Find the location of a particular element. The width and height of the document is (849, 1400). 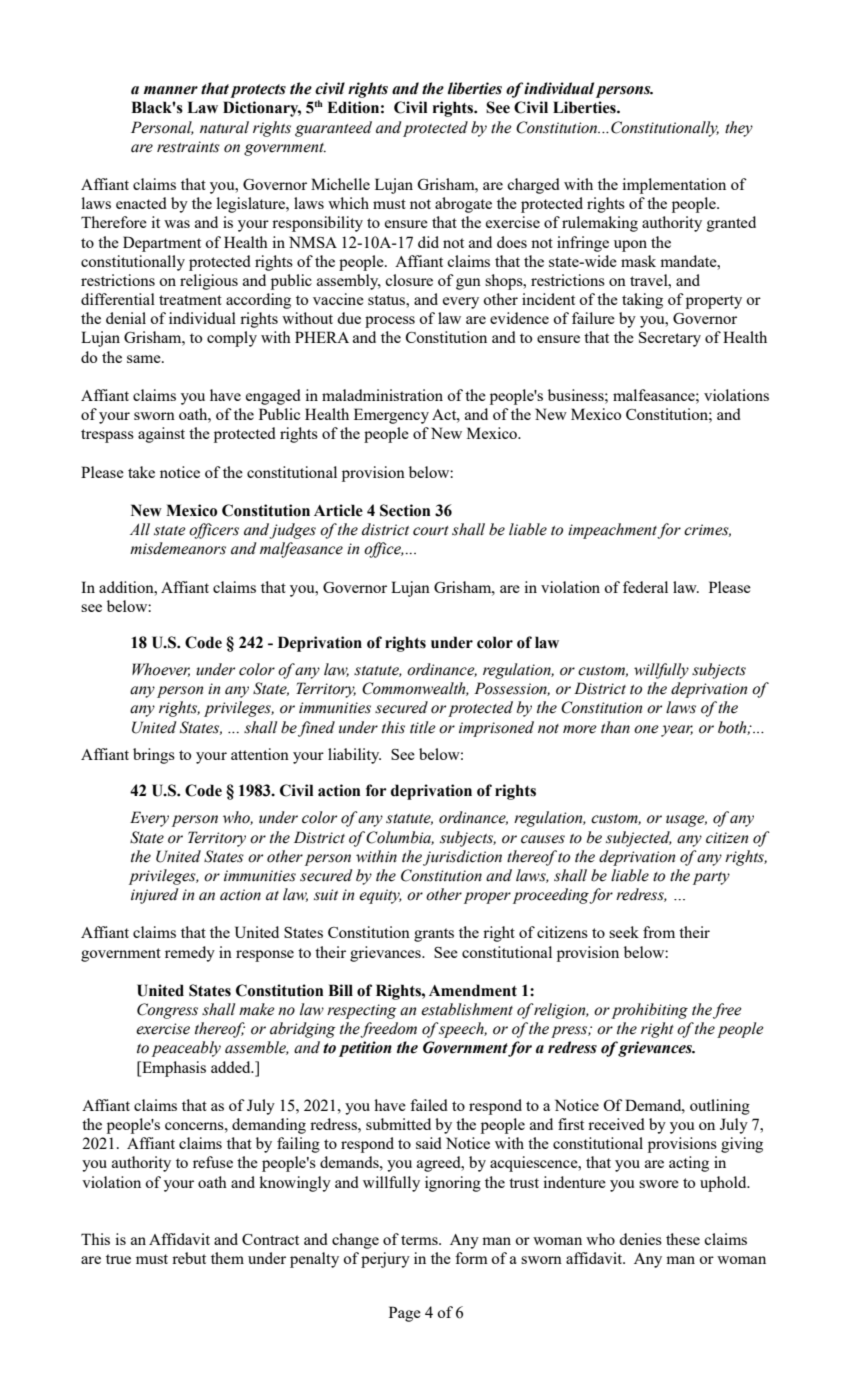

abrogate is located at coordinates (463, 205).
